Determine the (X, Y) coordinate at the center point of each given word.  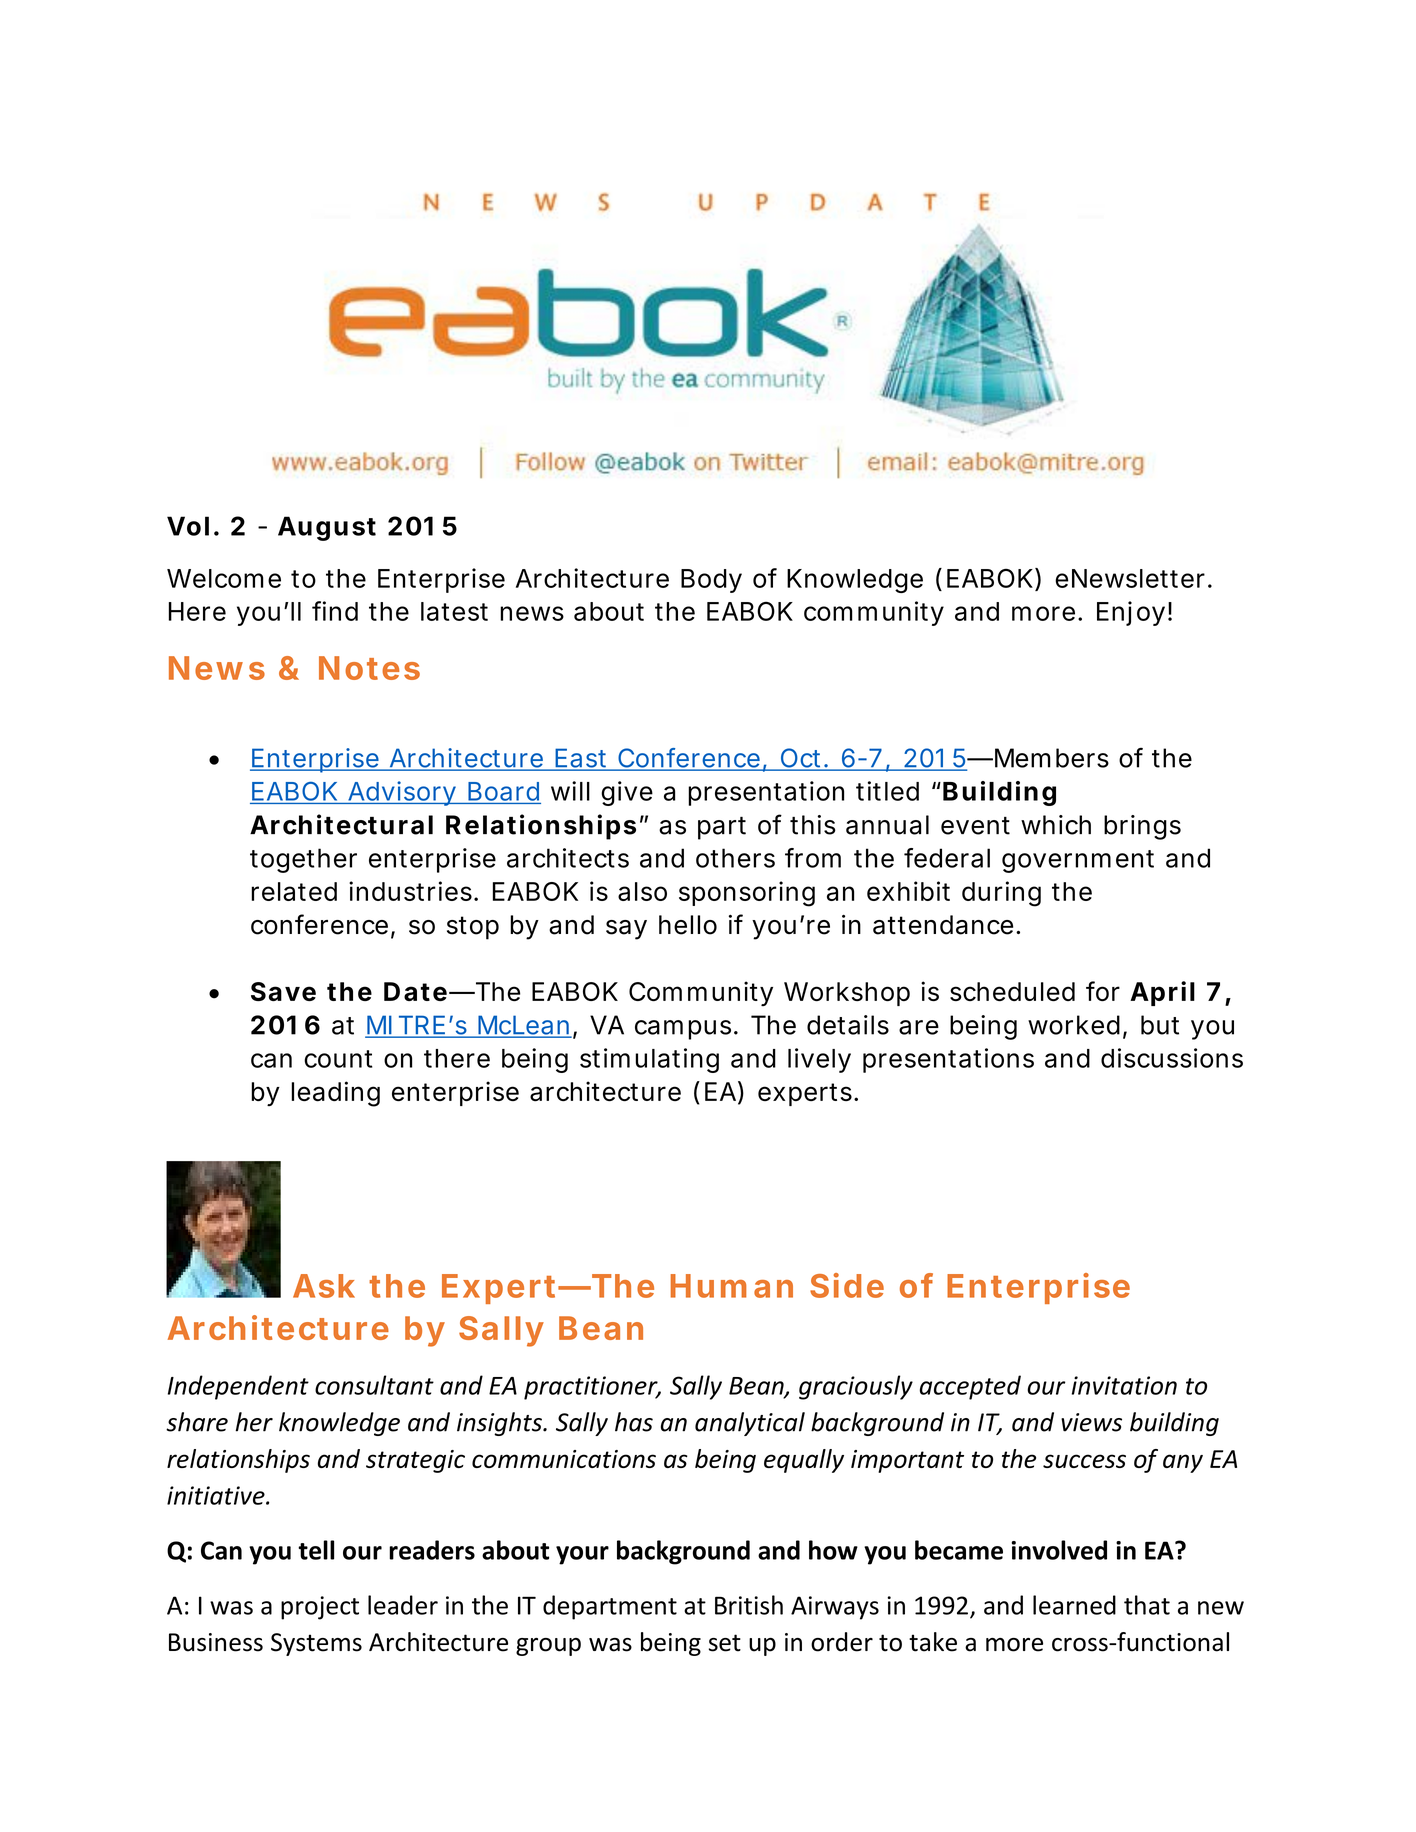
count (338, 1059)
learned (1074, 1605)
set (725, 1643)
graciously (856, 1387)
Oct (799, 759)
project (320, 1608)
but (1160, 1025)
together (303, 860)
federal (947, 858)
